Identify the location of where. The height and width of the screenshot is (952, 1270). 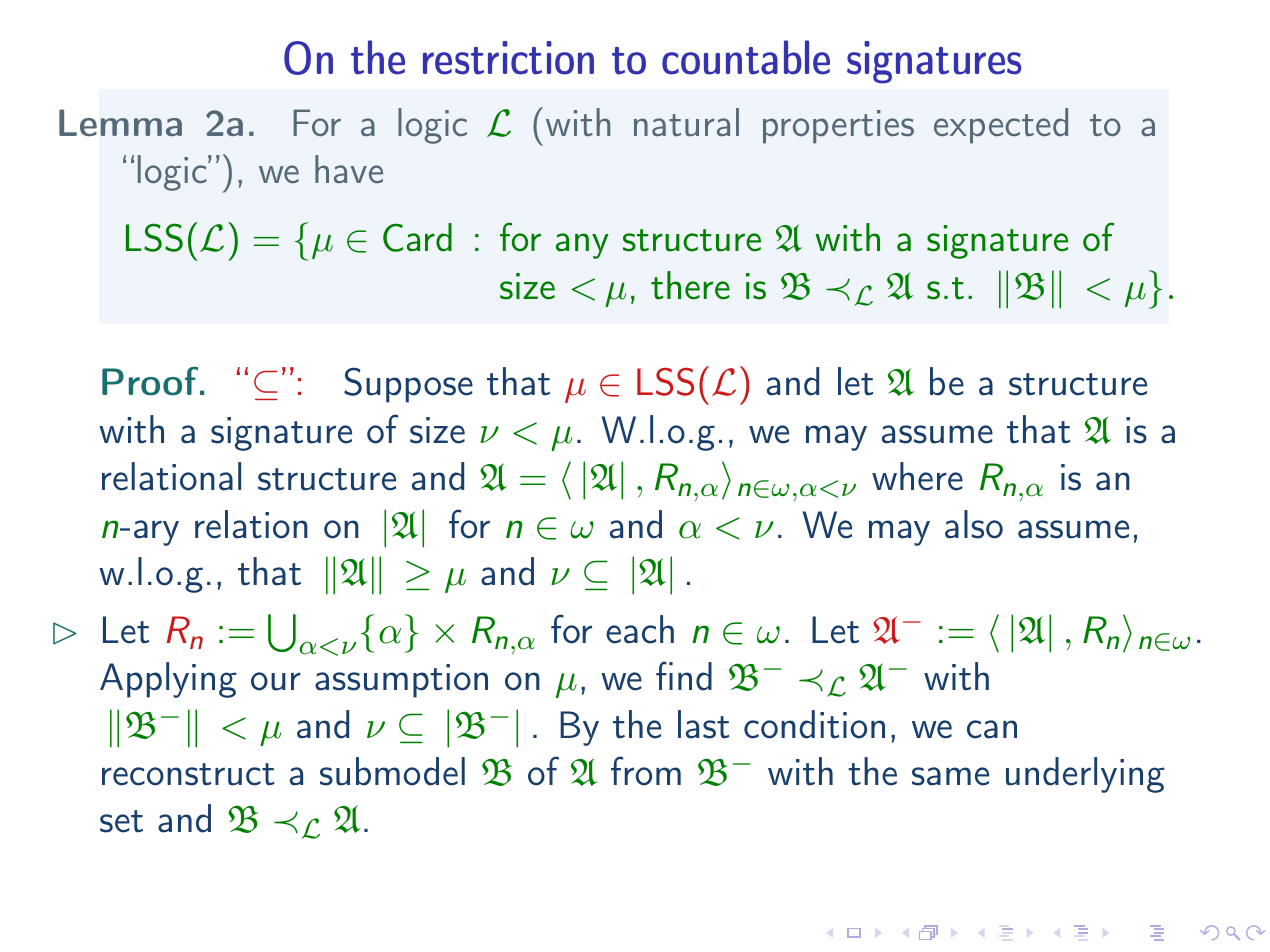
(917, 476).
